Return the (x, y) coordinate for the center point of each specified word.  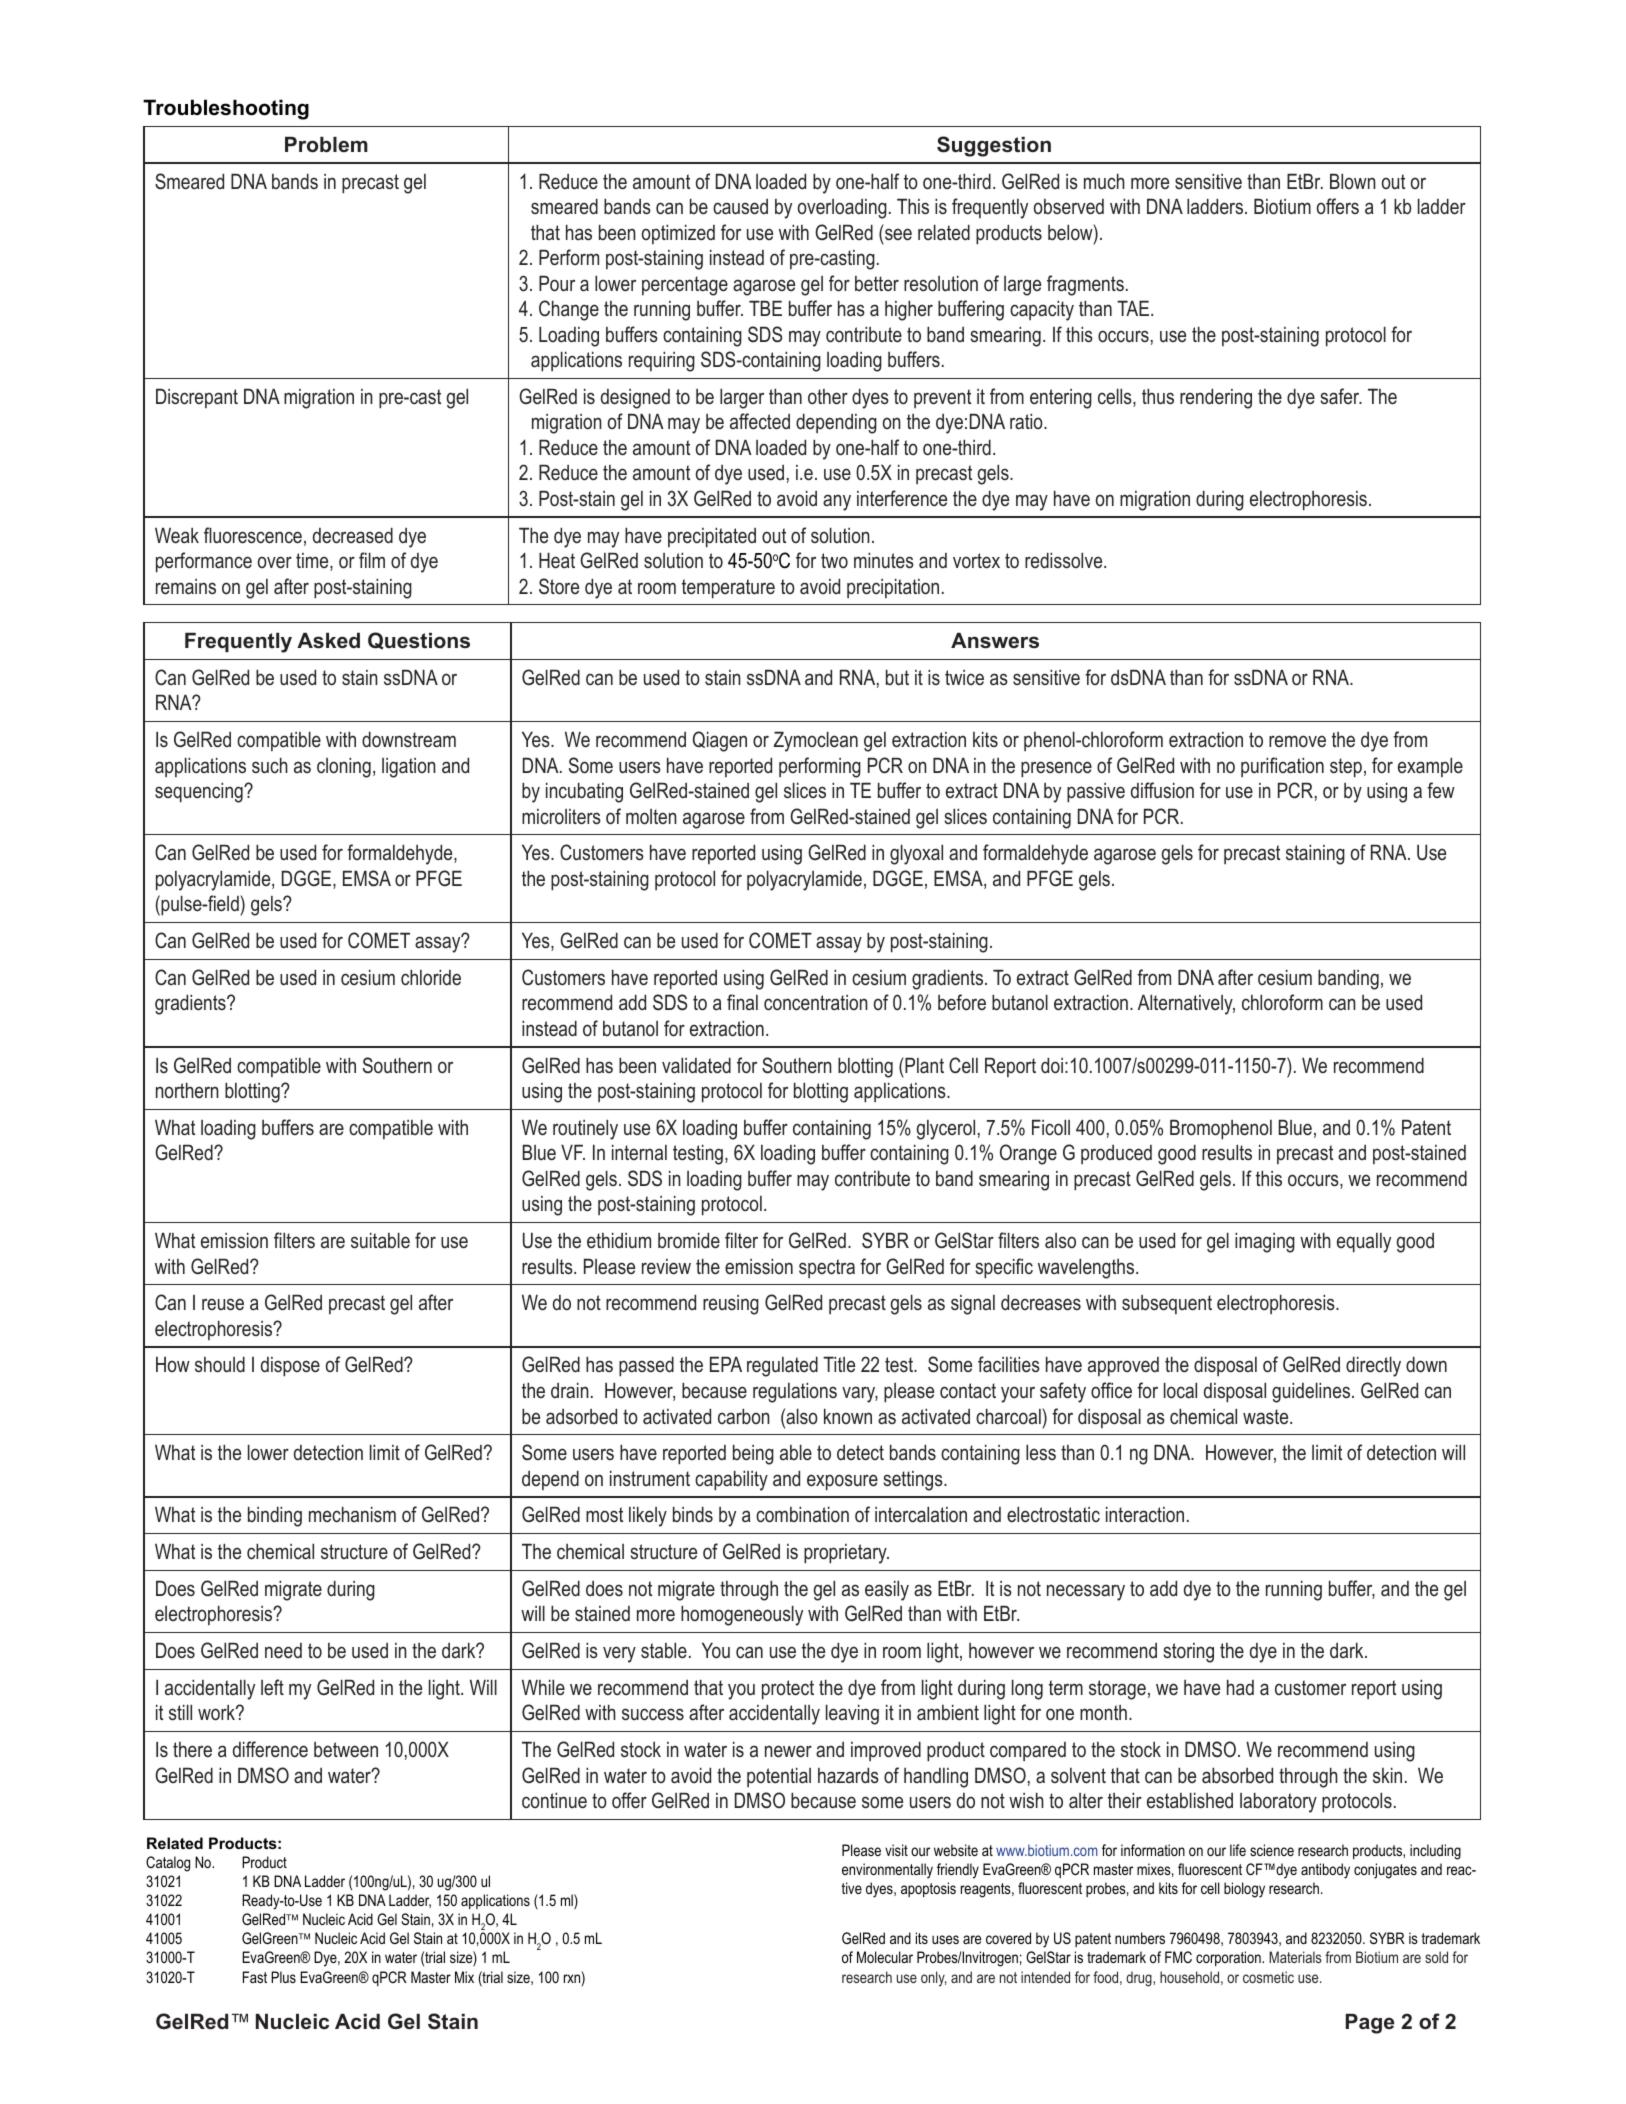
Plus (283, 1977)
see (898, 234)
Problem (326, 144)
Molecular (885, 1957)
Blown (1353, 181)
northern (187, 1090)
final (742, 1002)
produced (1116, 1154)
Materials (1295, 1957)
